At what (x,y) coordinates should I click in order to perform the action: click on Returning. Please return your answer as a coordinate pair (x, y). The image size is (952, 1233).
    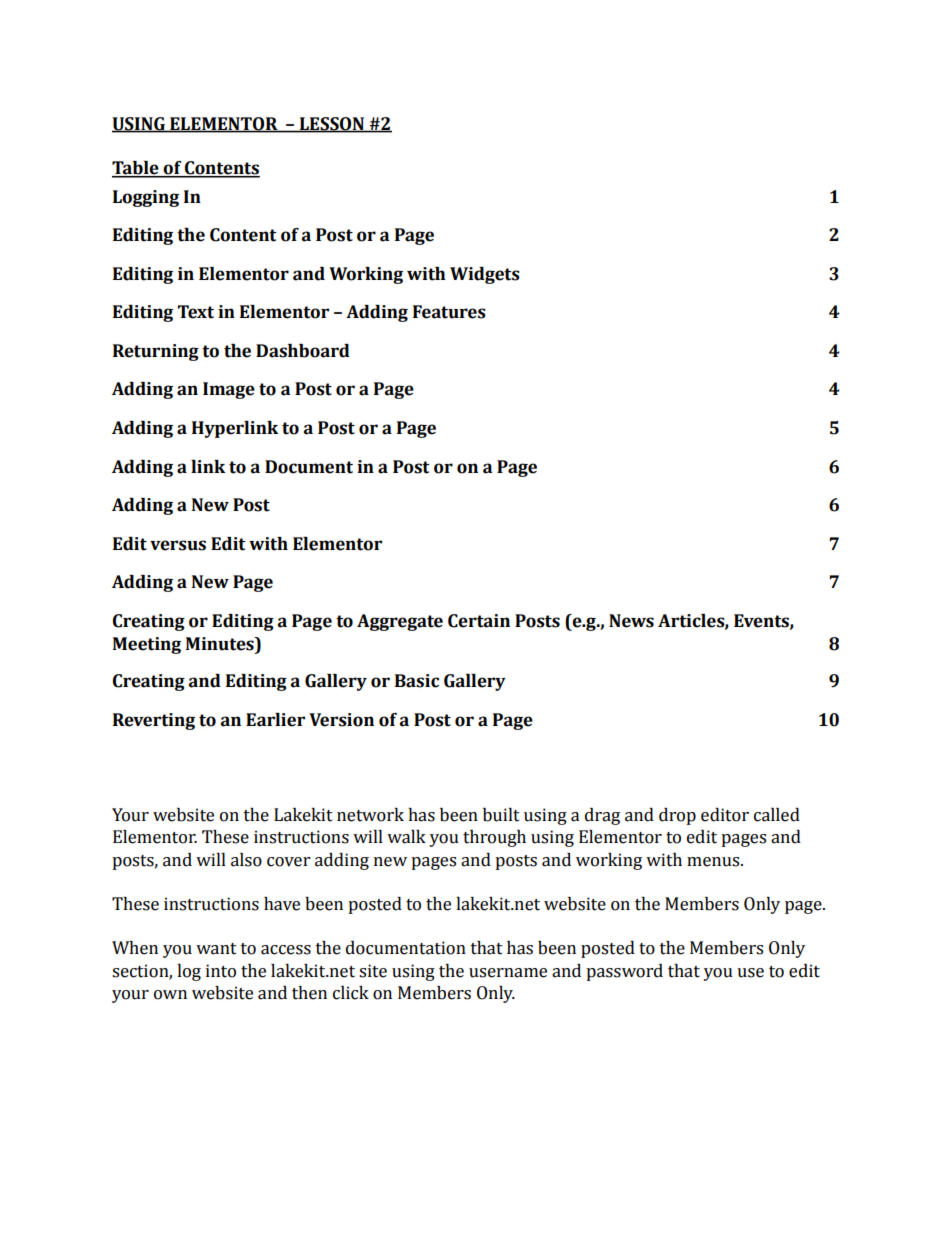
    Looking at the image, I should click on (156, 352).
